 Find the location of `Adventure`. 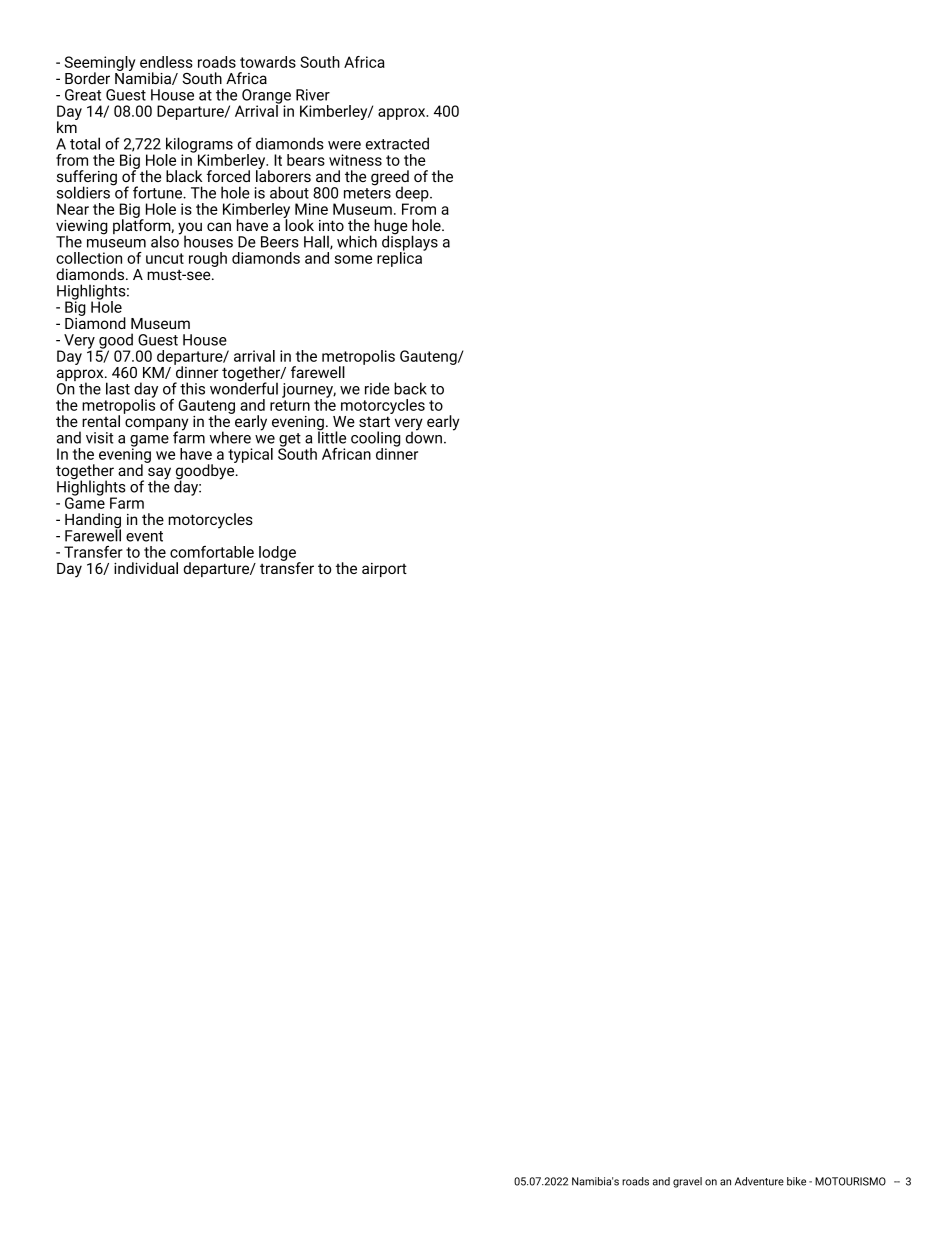

Adventure is located at coordinates (759, 1181).
